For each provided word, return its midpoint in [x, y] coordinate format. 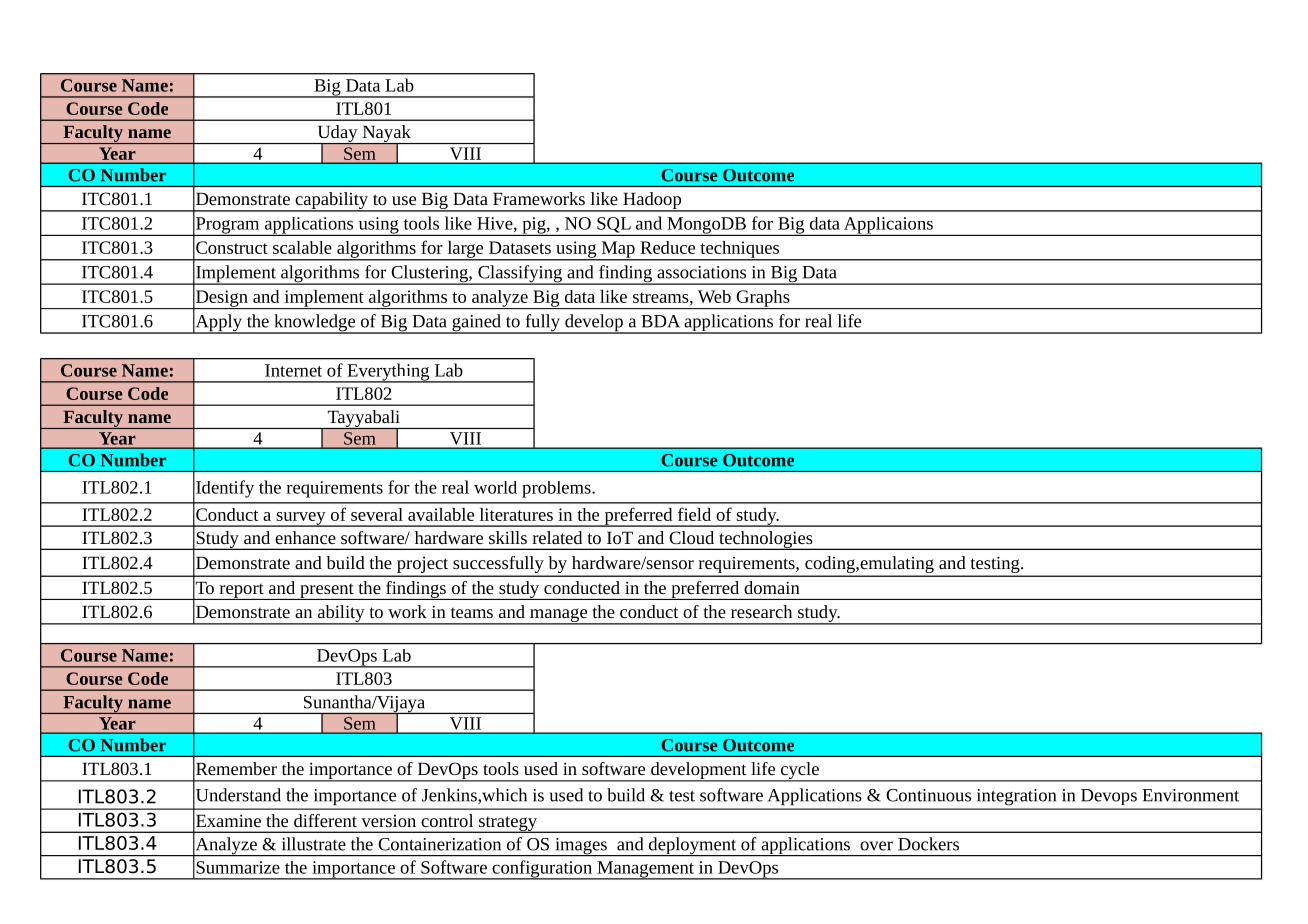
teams [472, 613]
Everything [388, 373]
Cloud [691, 537]
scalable [302, 247]
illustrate [314, 844]
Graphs [763, 299]
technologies [766, 540]
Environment [1190, 795]
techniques [740, 250]
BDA [660, 321]
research [761, 611]
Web [714, 296]
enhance [305, 537]
